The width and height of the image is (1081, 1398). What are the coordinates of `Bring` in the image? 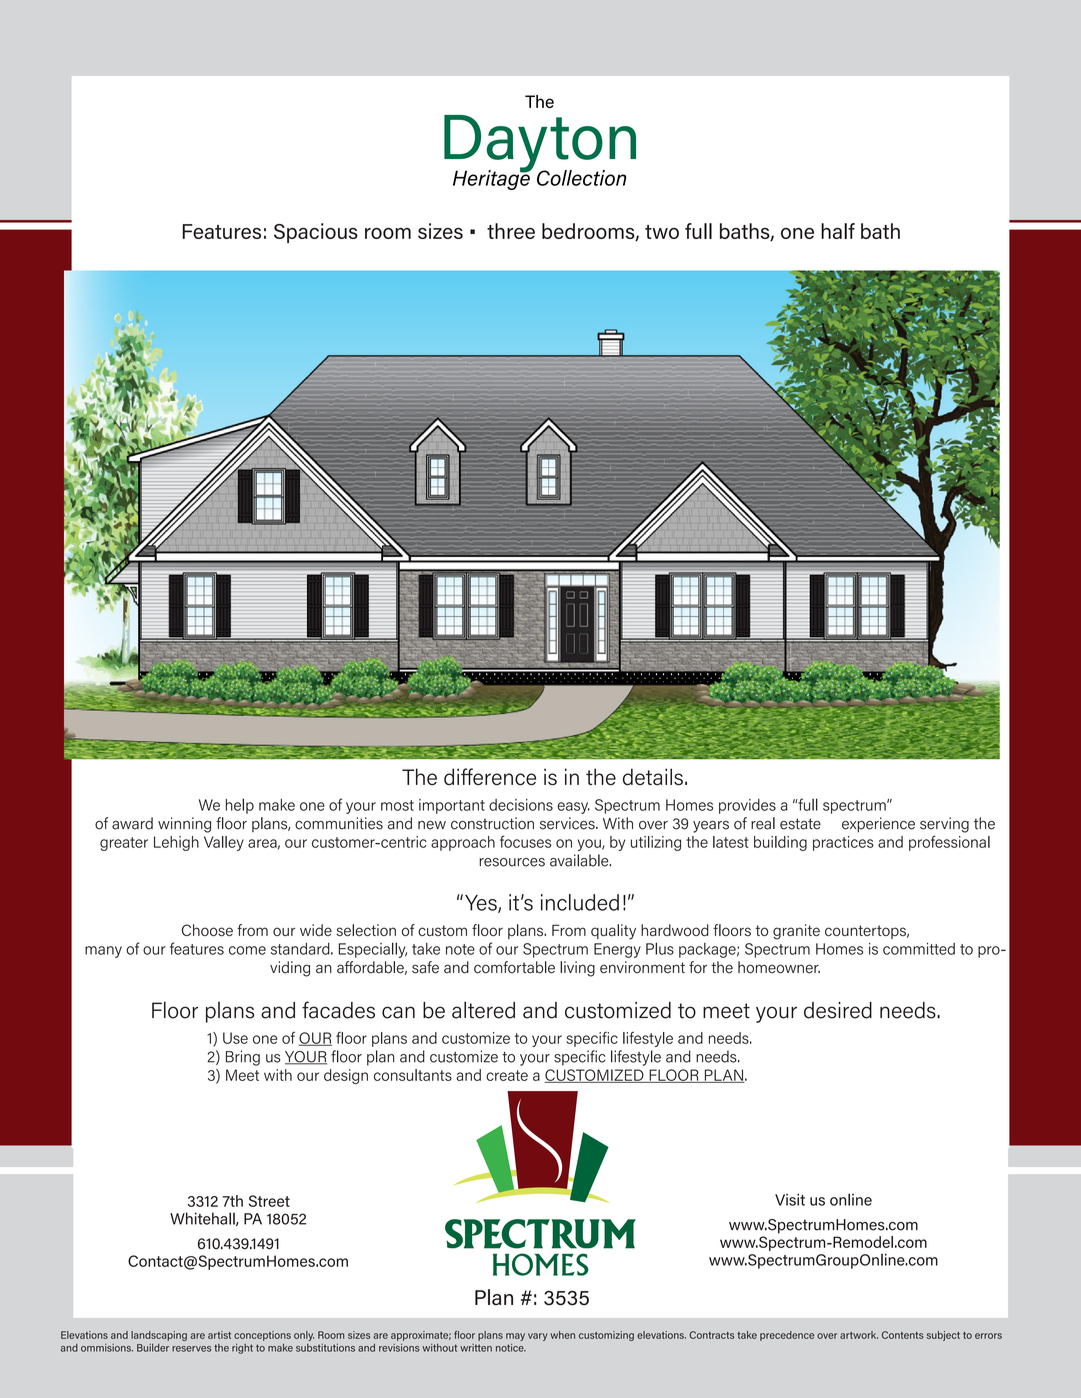 It's located at (243, 1058).
